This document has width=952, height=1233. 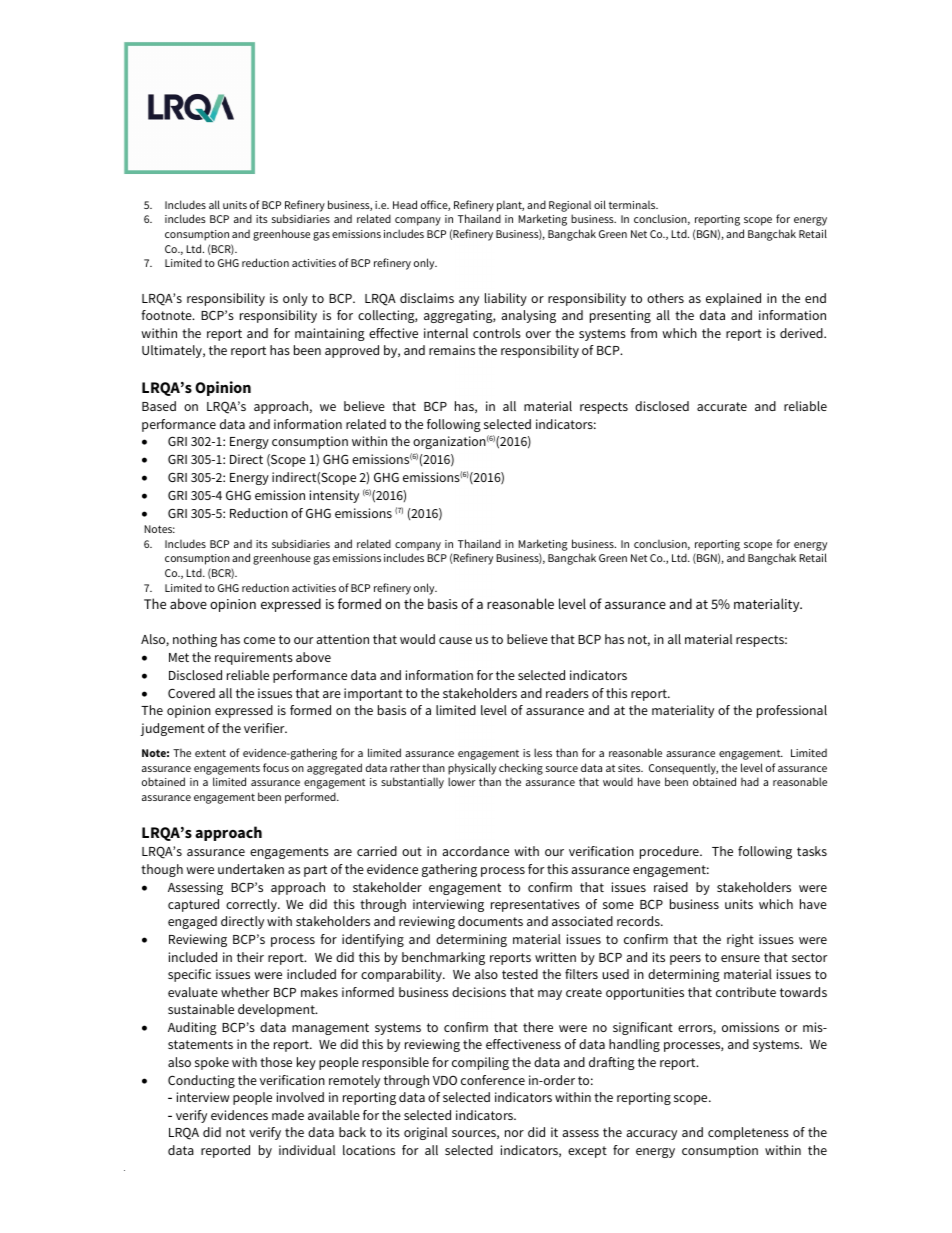 I want to click on undertaken, so click(x=251, y=869).
